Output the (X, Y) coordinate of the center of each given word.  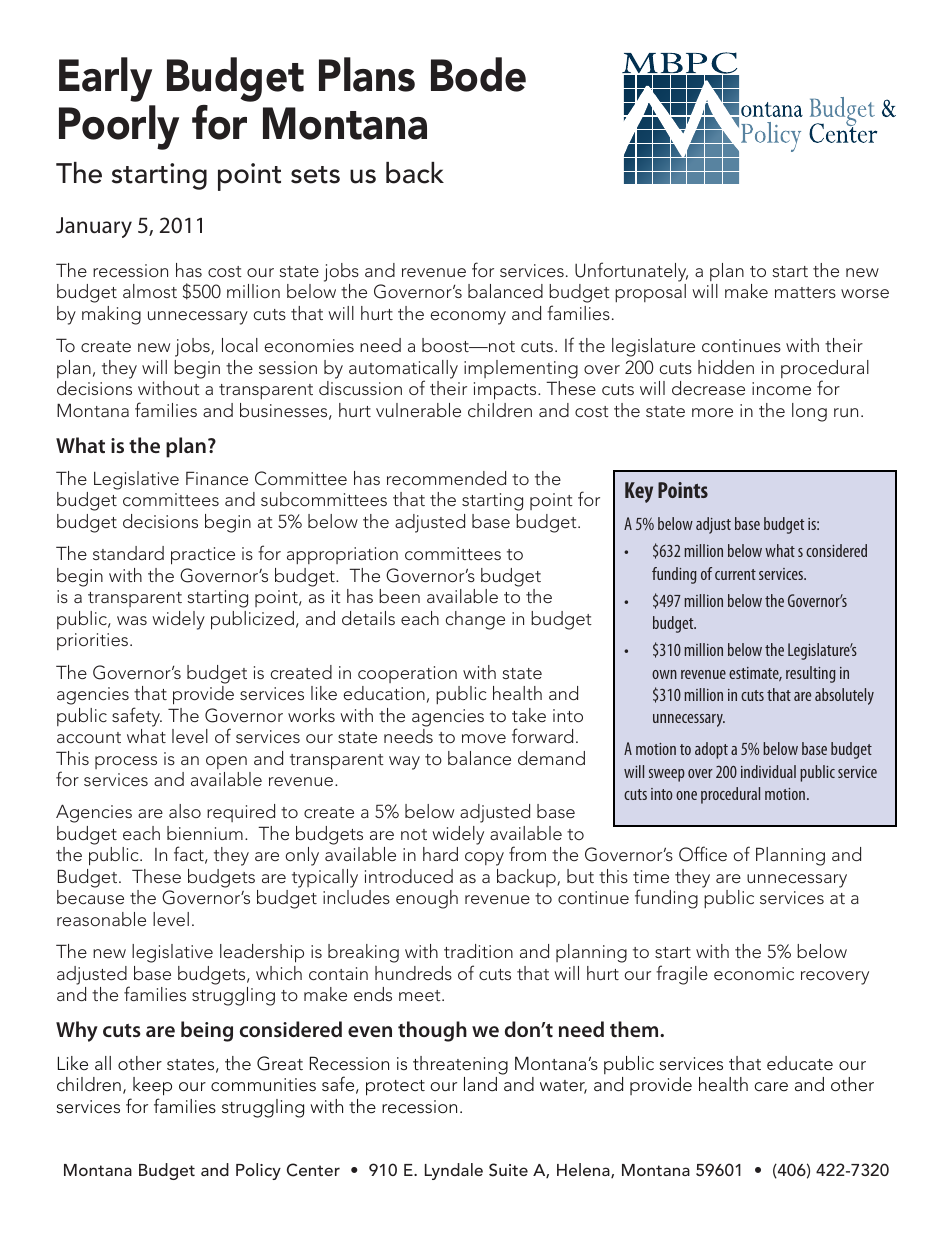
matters (805, 292)
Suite (508, 1170)
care (771, 1087)
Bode (478, 74)
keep (152, 1086)
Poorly (119, 127)
